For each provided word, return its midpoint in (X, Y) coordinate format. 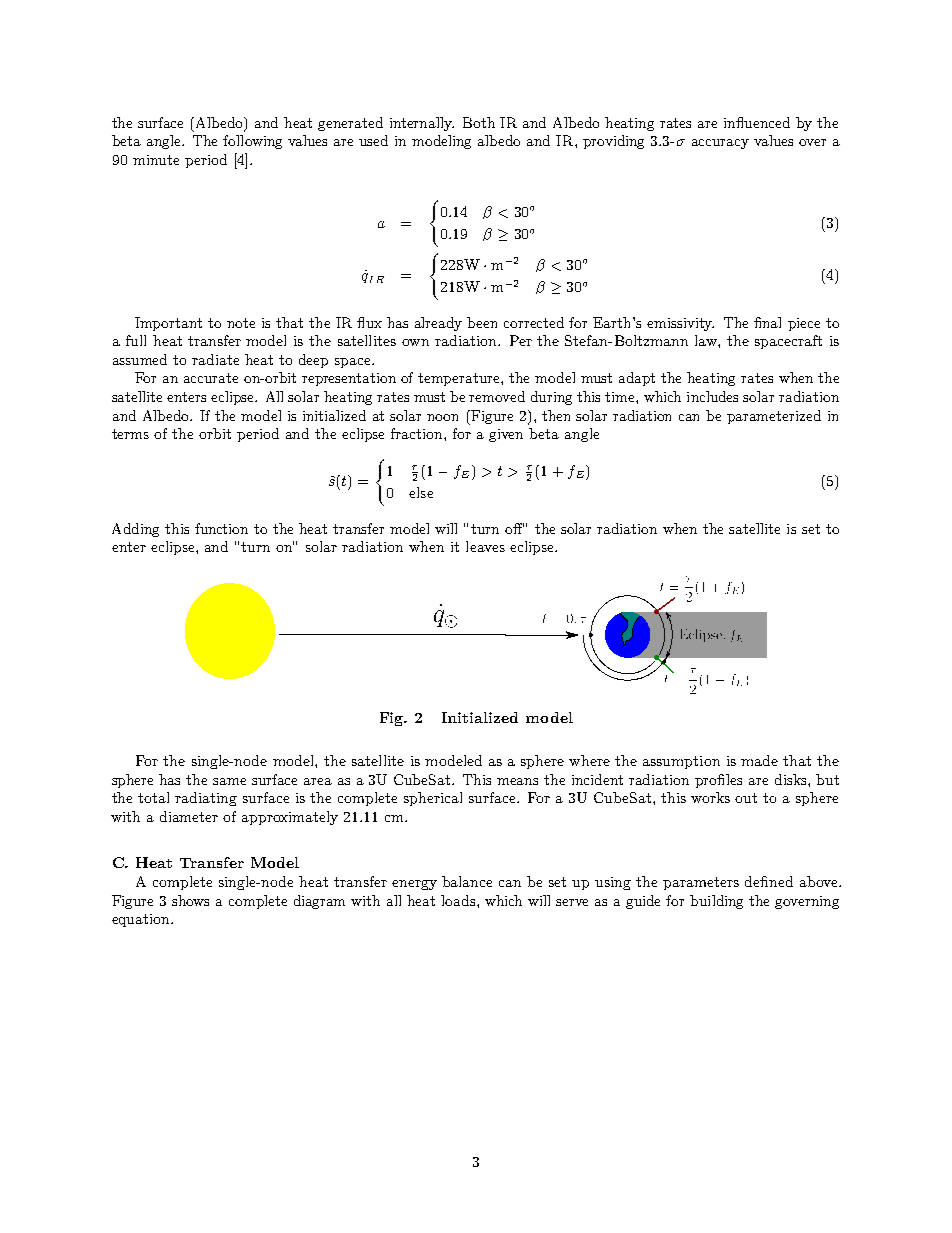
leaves (485, 546)
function (221, 528)
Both (479, 122)
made (759, 760)
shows (190, 900)
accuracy (720, 144)
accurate (211, 378)
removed (497, 396)
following (252, 142)
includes (712, 396)
